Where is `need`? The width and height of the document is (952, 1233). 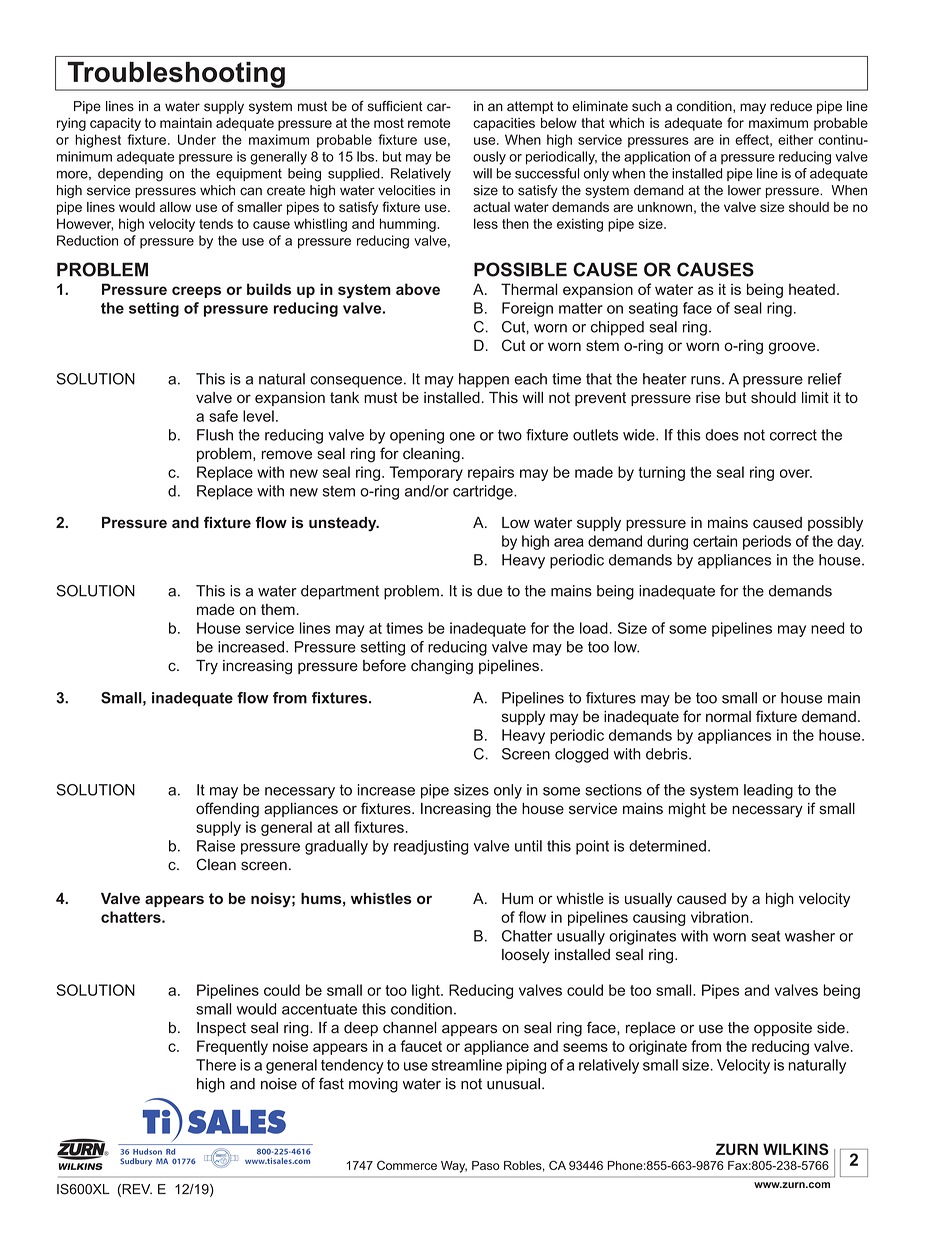 need is located at coordinates (827, 628).
